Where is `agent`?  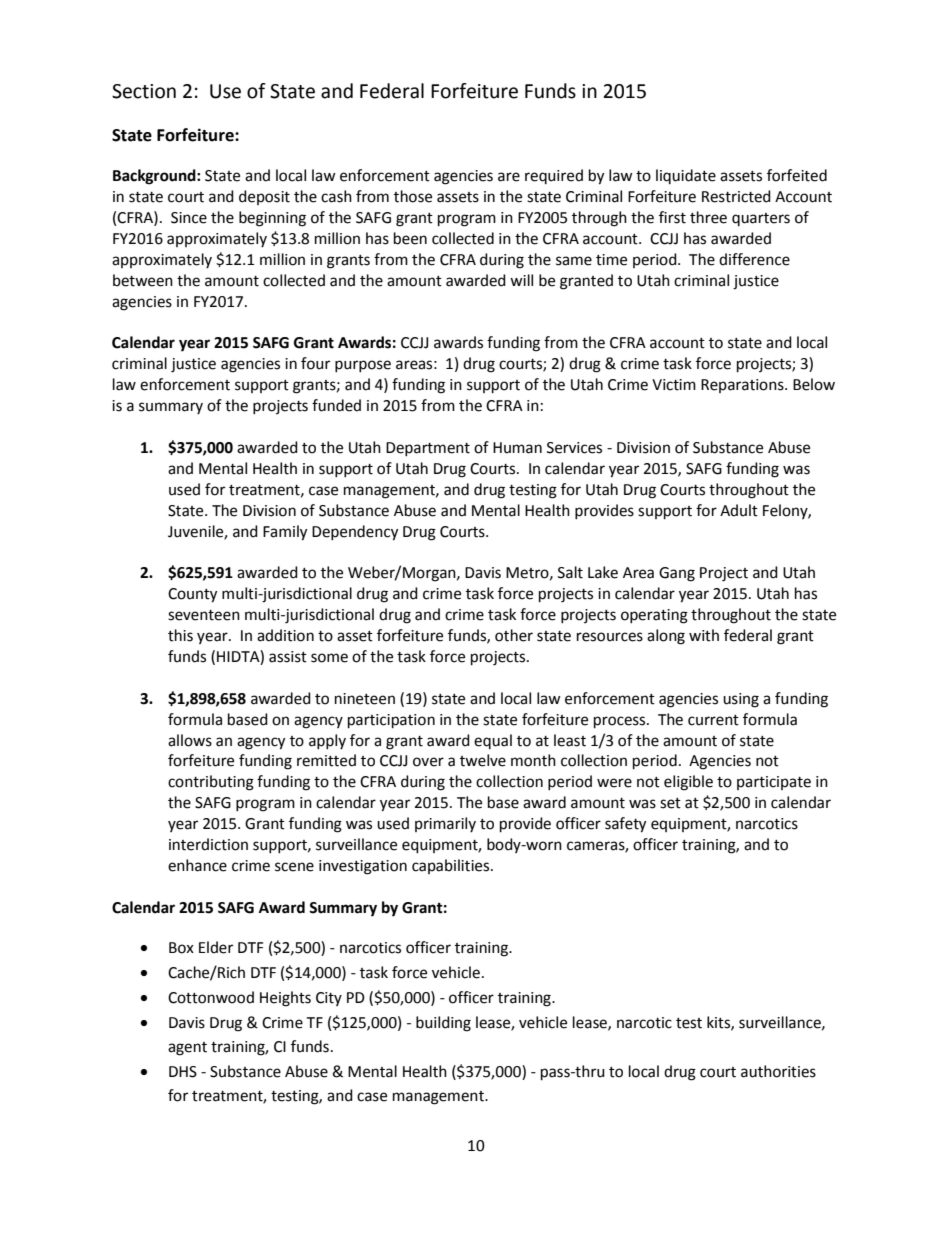 agent is located at coordinates (187, 1049).
